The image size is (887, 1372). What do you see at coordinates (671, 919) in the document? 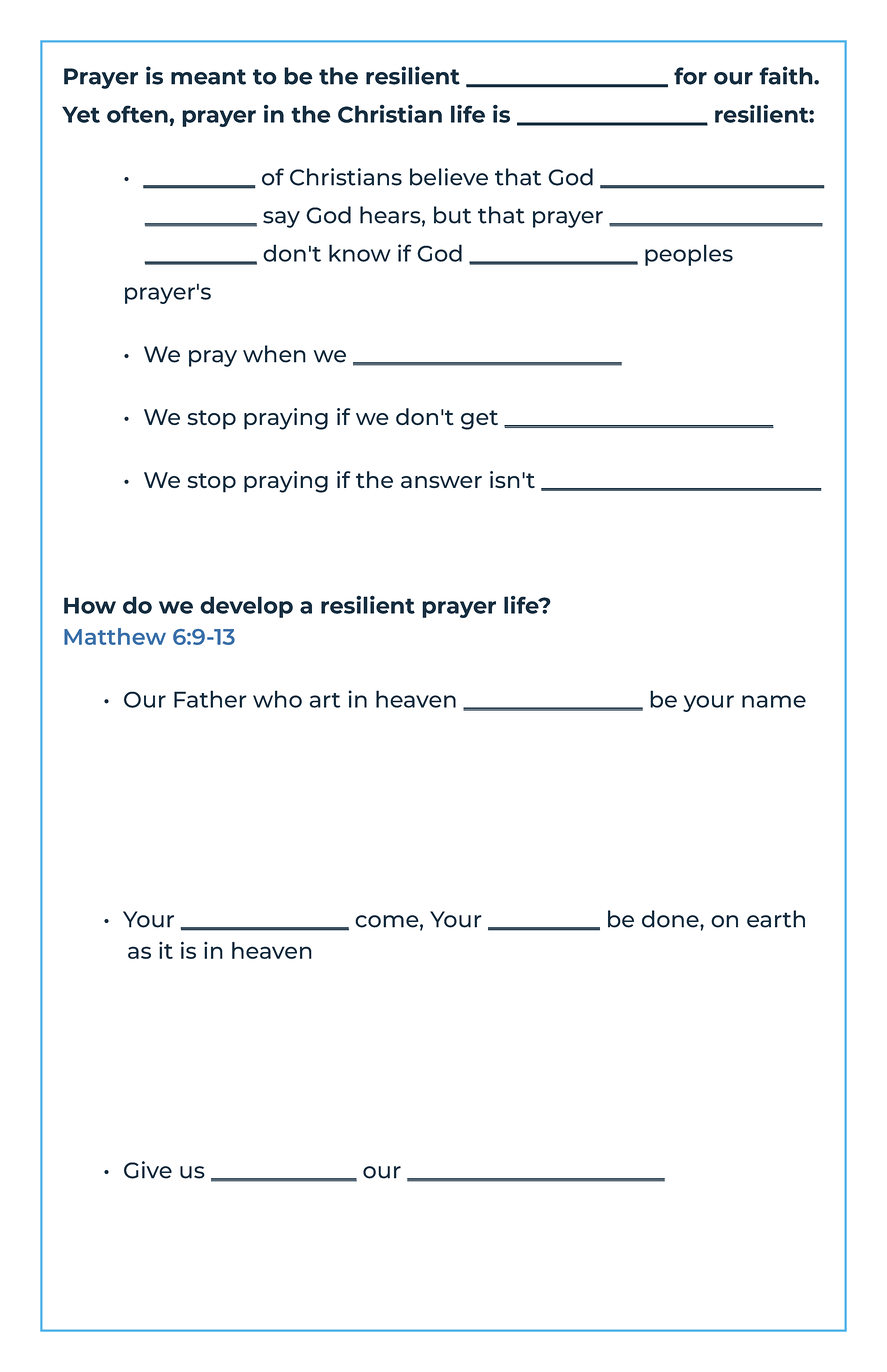
I see `done` at bounding box center [671, 919].
